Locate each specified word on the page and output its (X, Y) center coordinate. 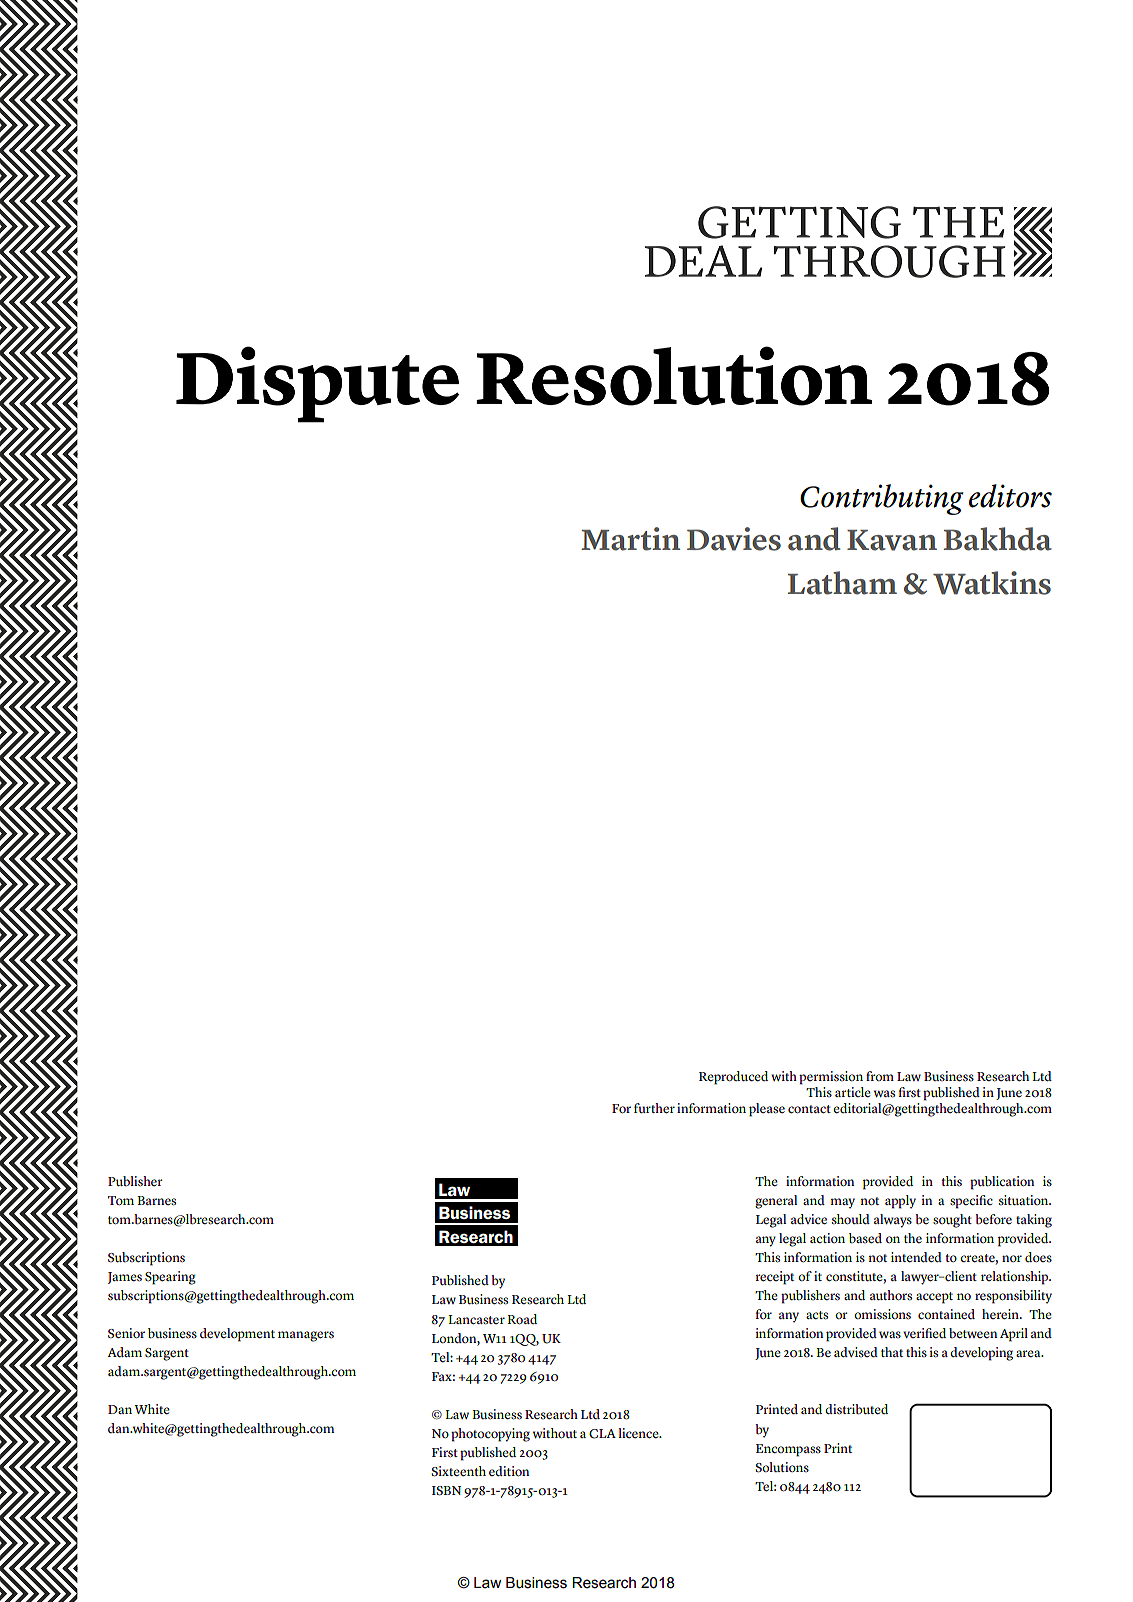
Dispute (317, 384)
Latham (842, 583)
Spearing (170, 1278)
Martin (630, 539)
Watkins (992, 583)
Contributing (882, 499)
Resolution (674, 376)
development (237, 1335)
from (880, 1076)
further (654, 1108)
